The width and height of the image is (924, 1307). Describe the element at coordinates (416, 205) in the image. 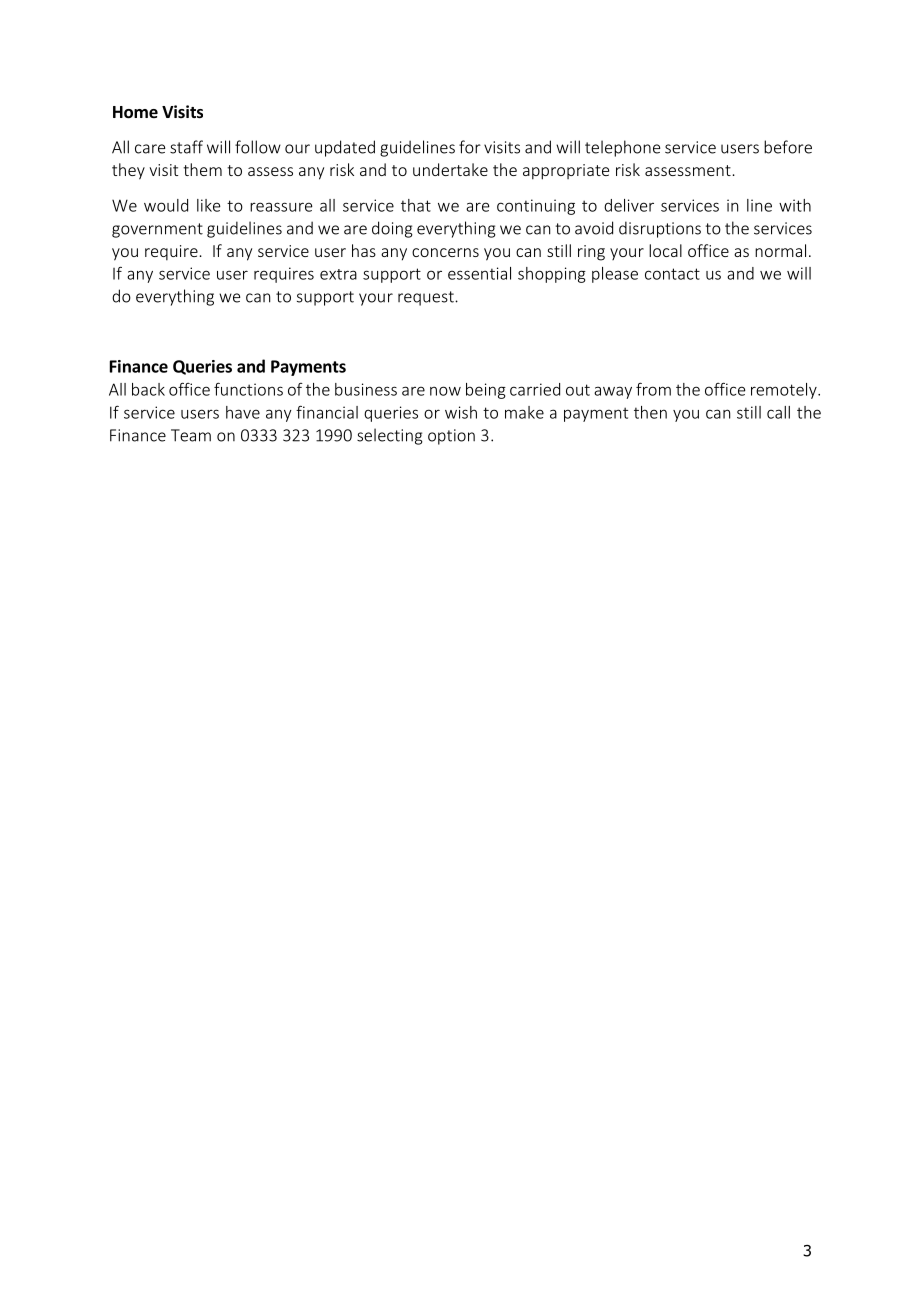

I see `that` at that location.
